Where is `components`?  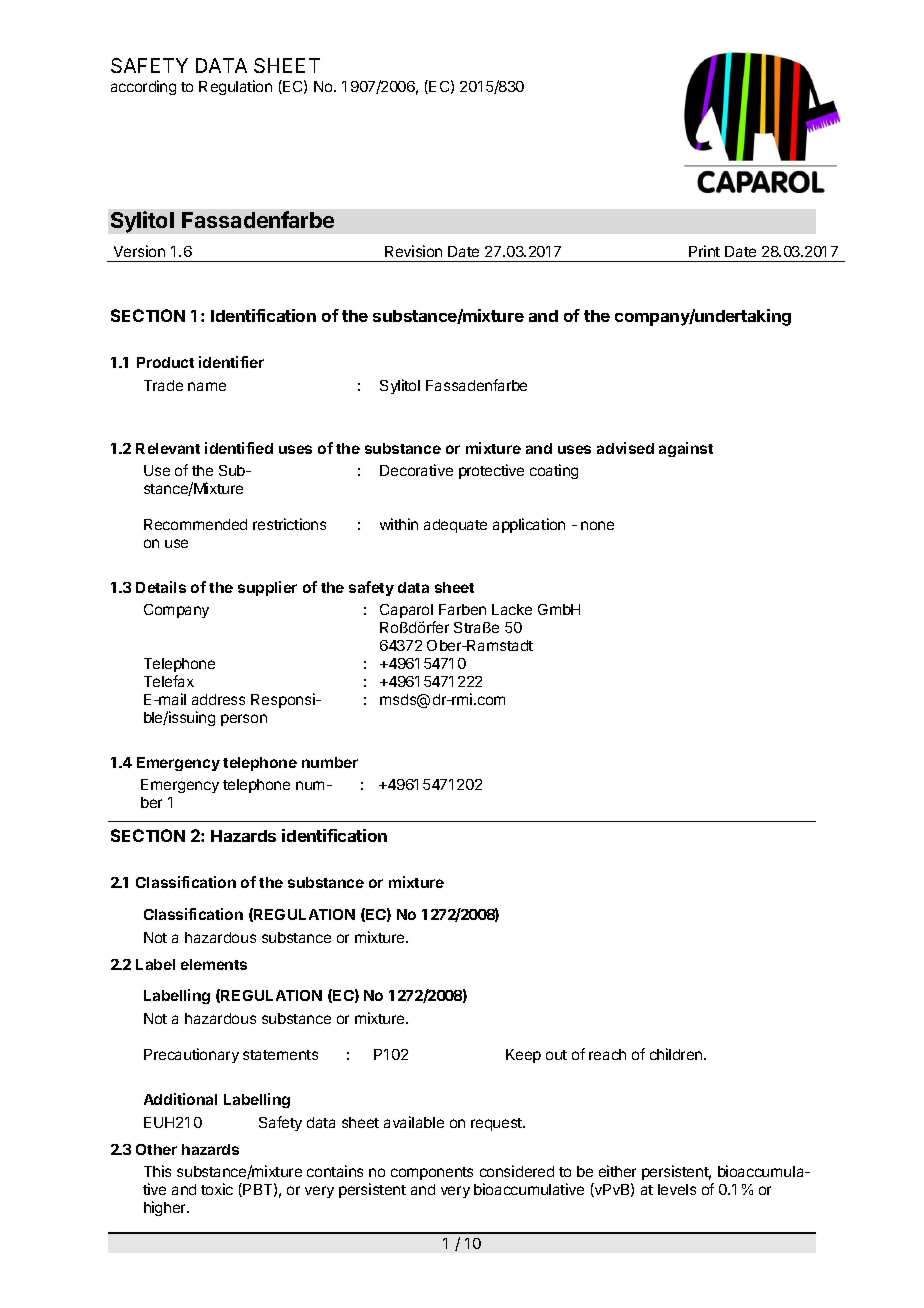 components is located at coordinates (432, 1173).
